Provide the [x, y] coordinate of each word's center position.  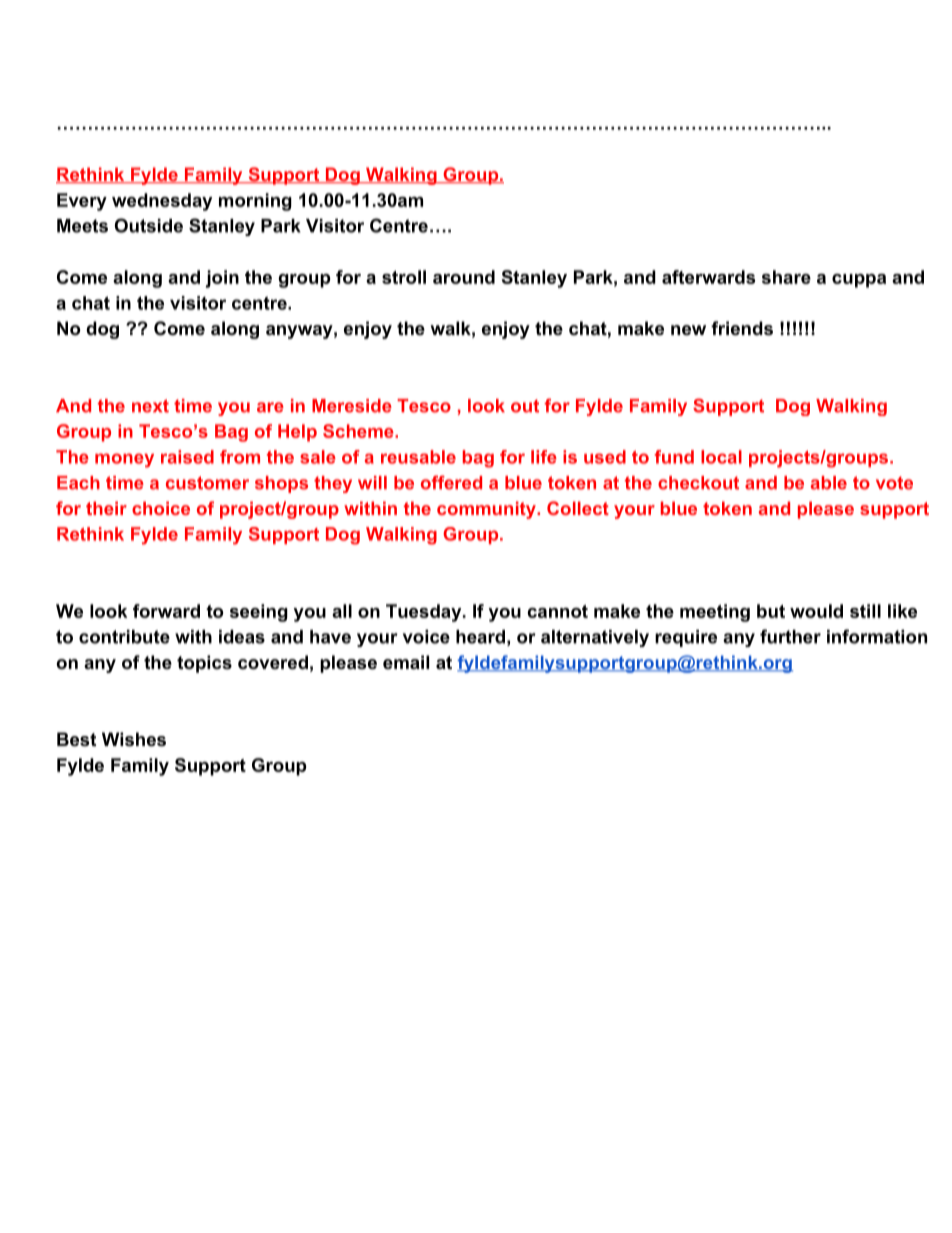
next [150, 406]
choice [161, 508]
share [786, 277]
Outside [149, 225]
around [464, 277]
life [544, 457]
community [487, 510]
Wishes [134, 739]
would [816, 611]
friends [742, 328]
